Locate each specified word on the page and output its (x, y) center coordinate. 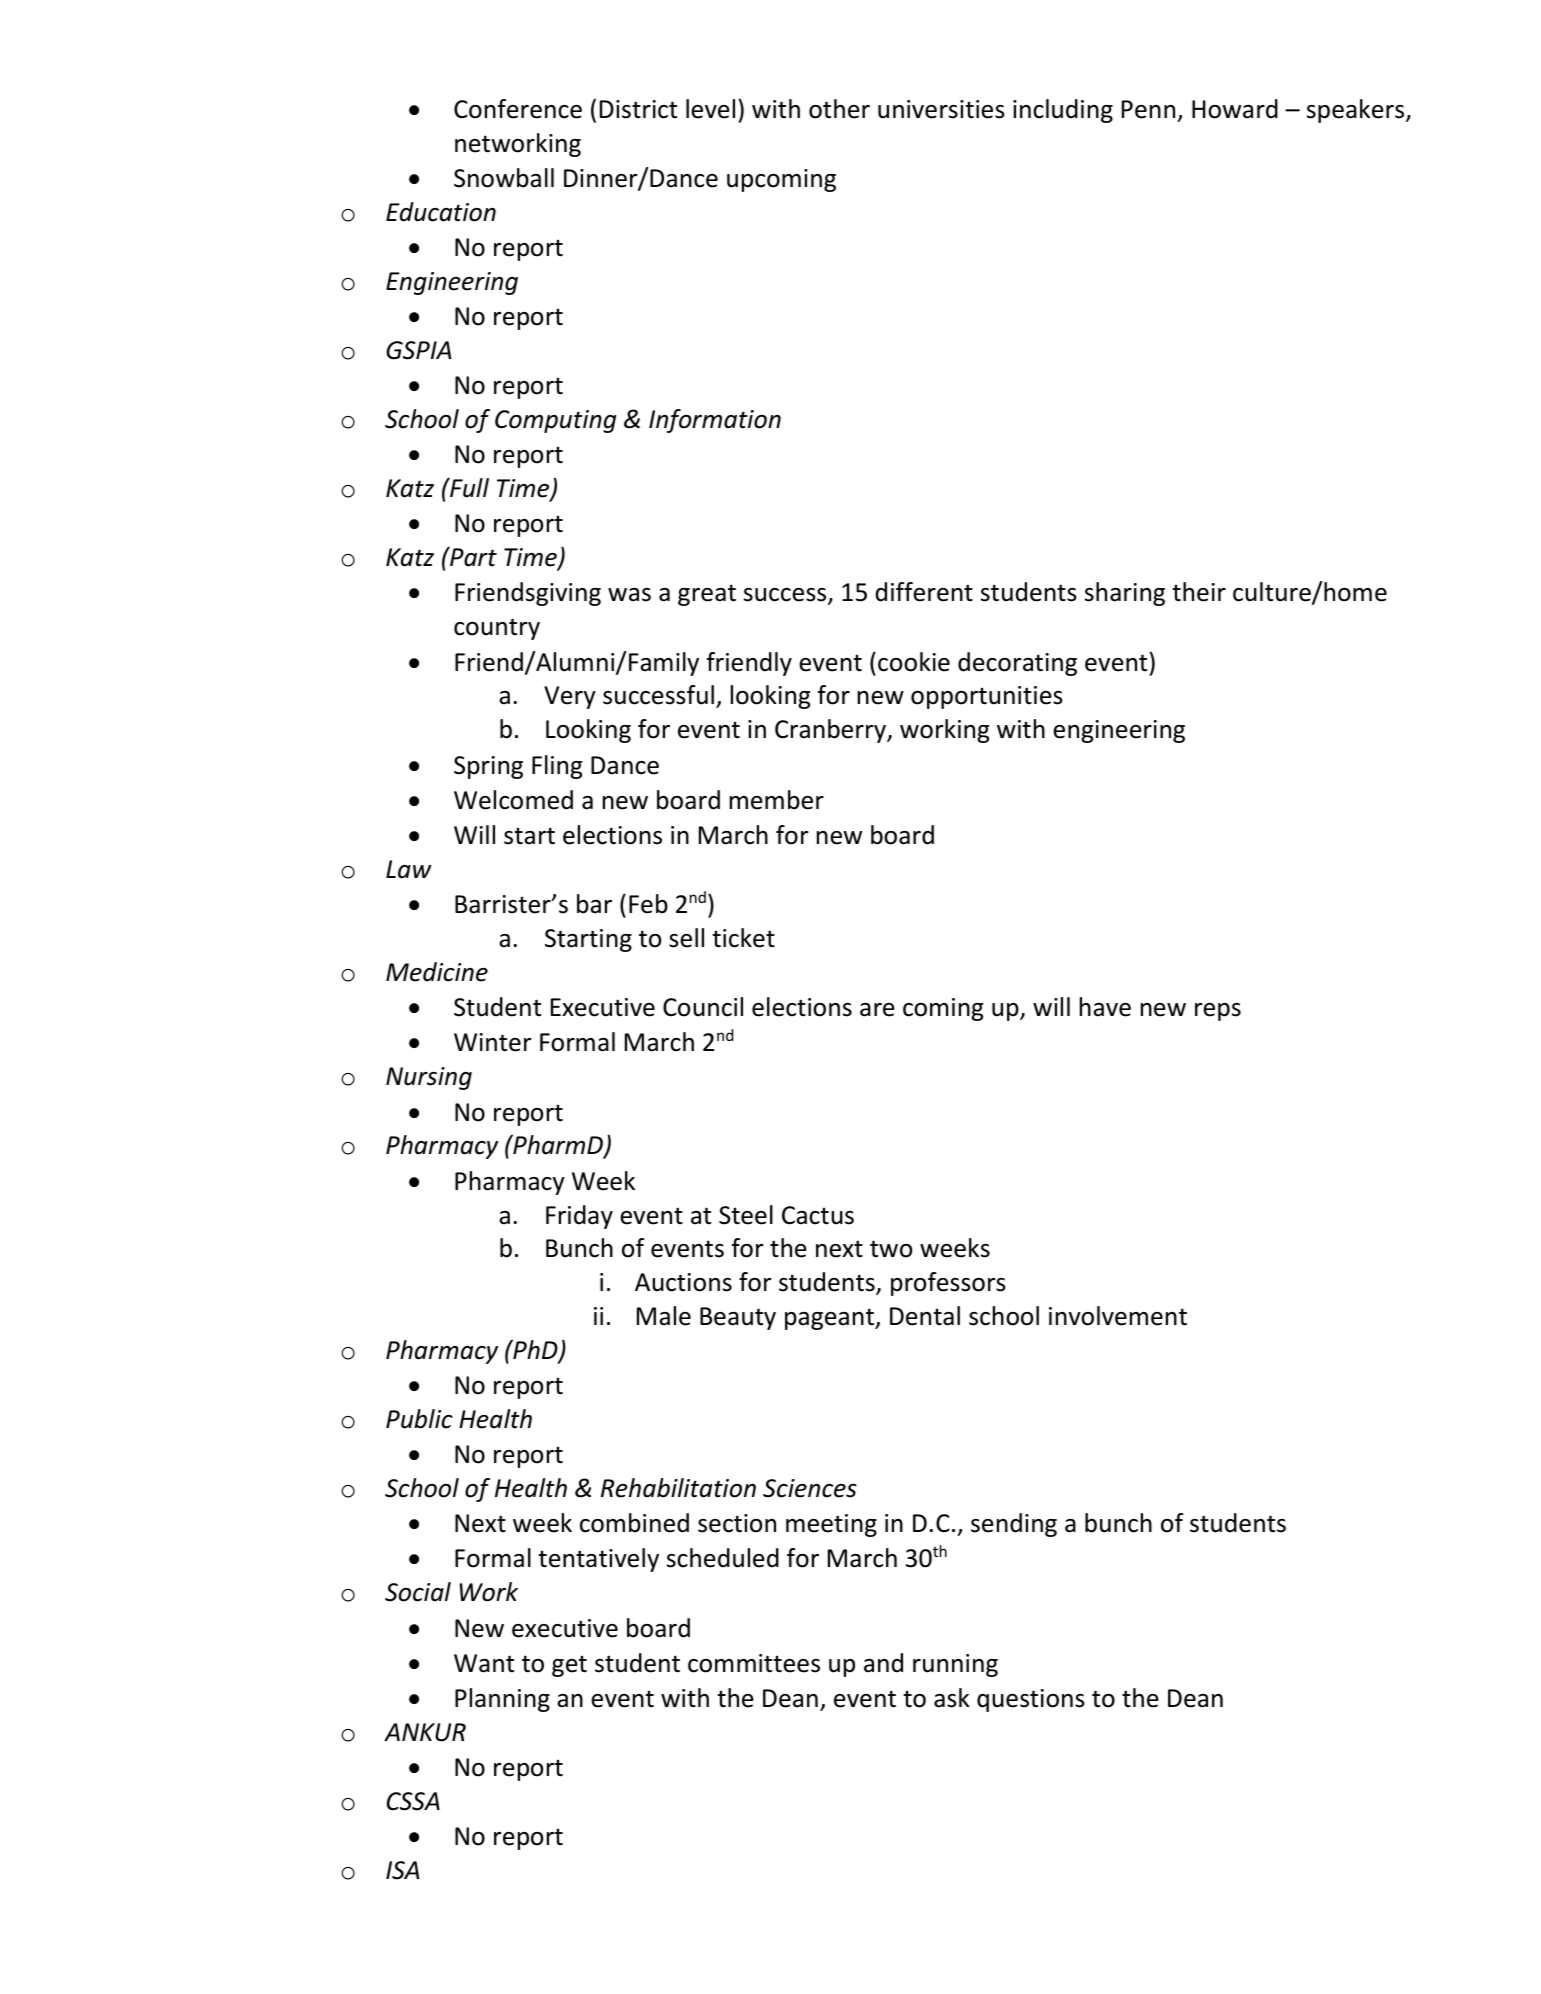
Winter (493, 1042)
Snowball (504, 178)
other (839, 109)
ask (952, 1698)
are (877, 1010)
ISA (402, 1870)
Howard (1235, 109)
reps (1218, 1012)
